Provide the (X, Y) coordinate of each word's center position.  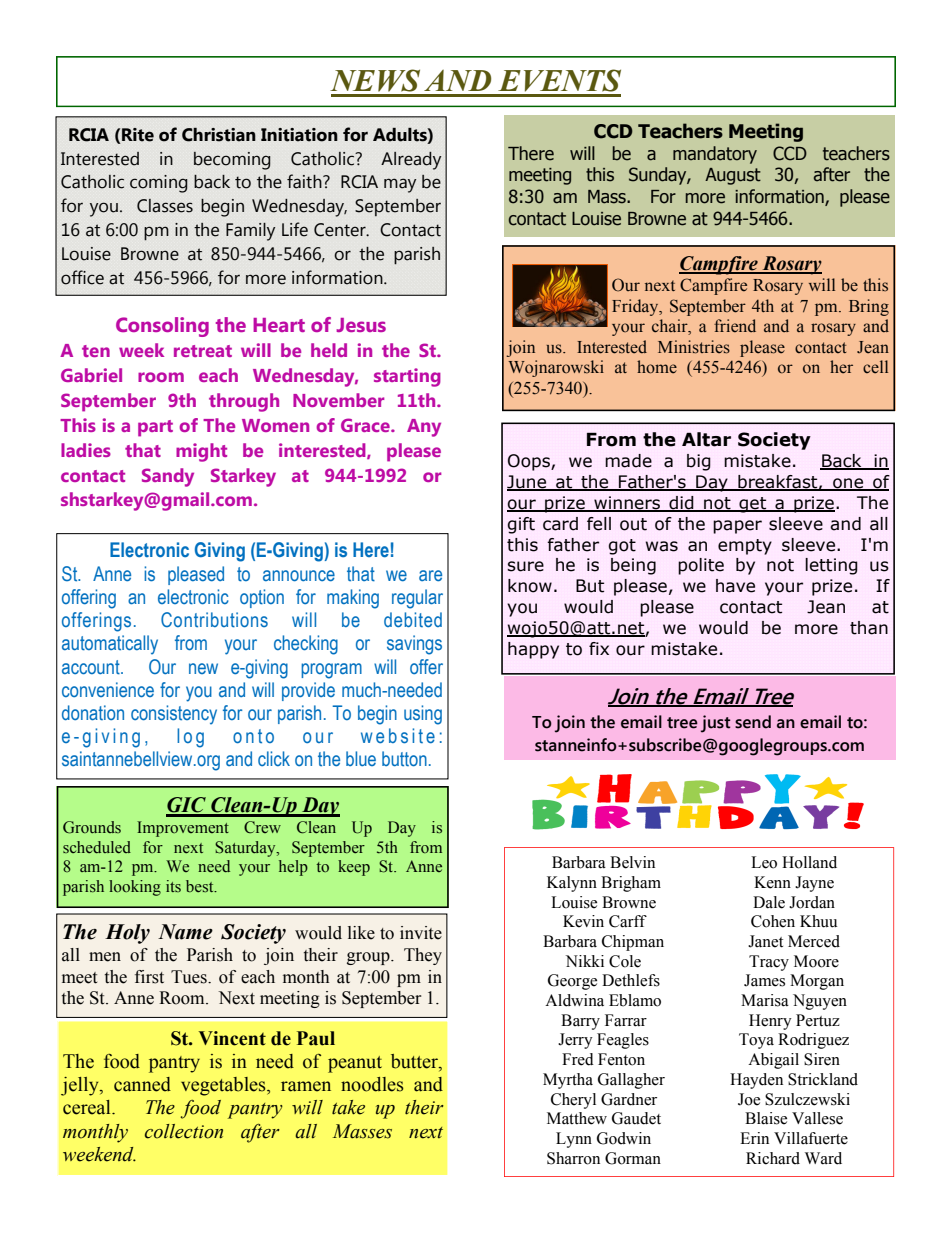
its (173, 886)
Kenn (772, 882)
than (869, 628)
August (733, 176)
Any (424, 428)
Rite (138, 135)
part (155, 428)
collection (184, 1131)
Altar (706, 439)
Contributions (214, 620)
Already (411, 161)
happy (533, 650)
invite (421, 933)
